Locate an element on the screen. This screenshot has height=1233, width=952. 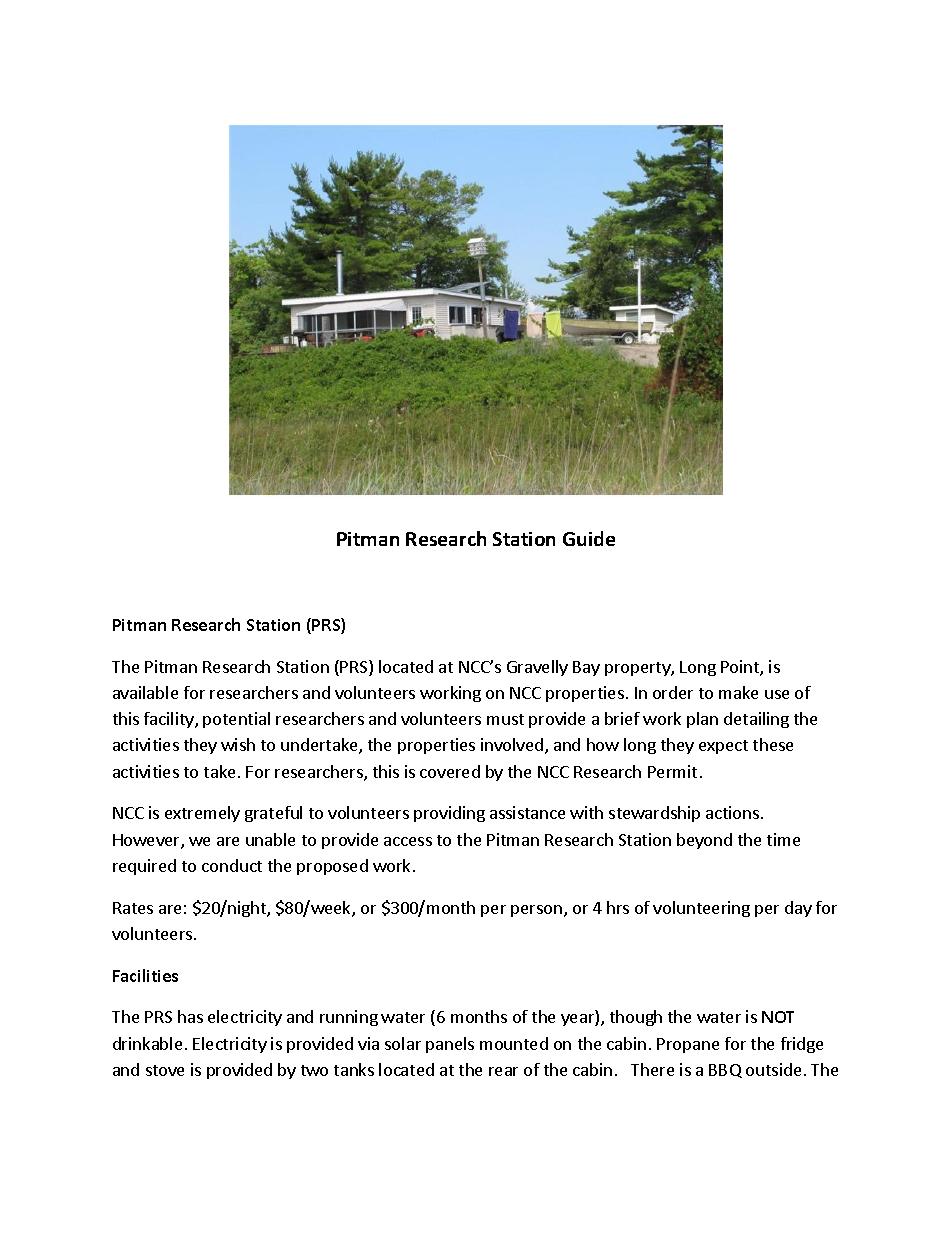
Guide is located at coordinates (589, 538).
